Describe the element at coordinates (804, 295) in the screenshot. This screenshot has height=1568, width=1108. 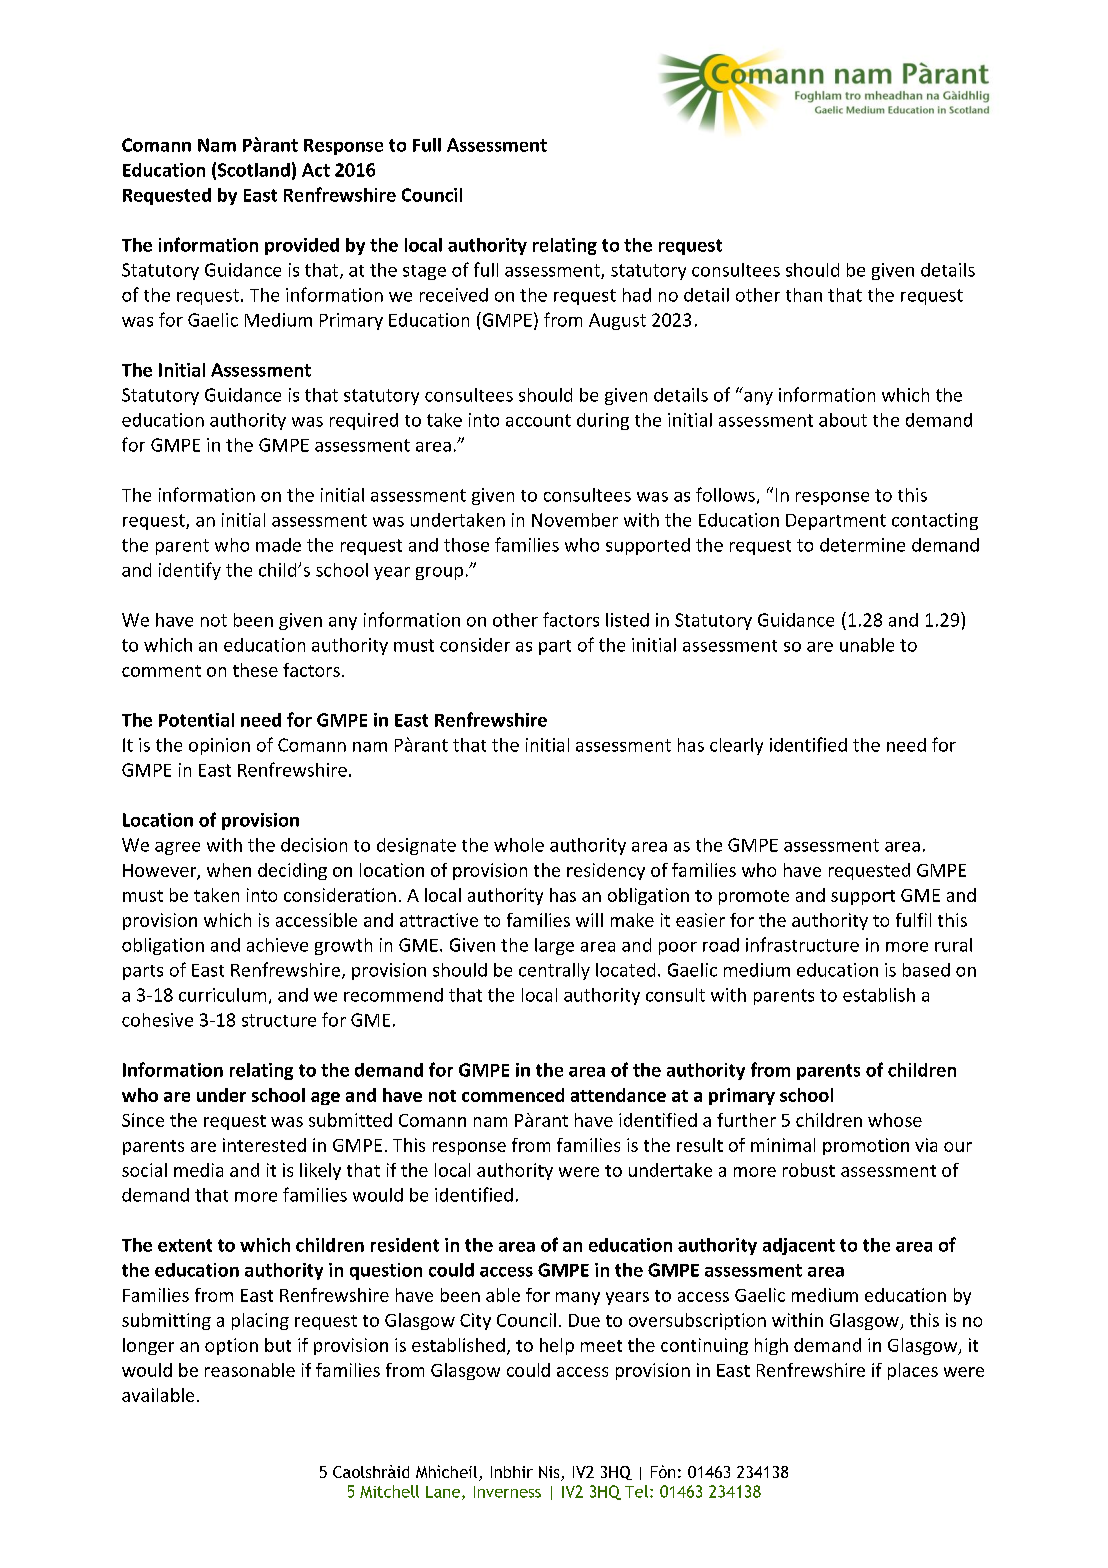
I see `than` at that location.
